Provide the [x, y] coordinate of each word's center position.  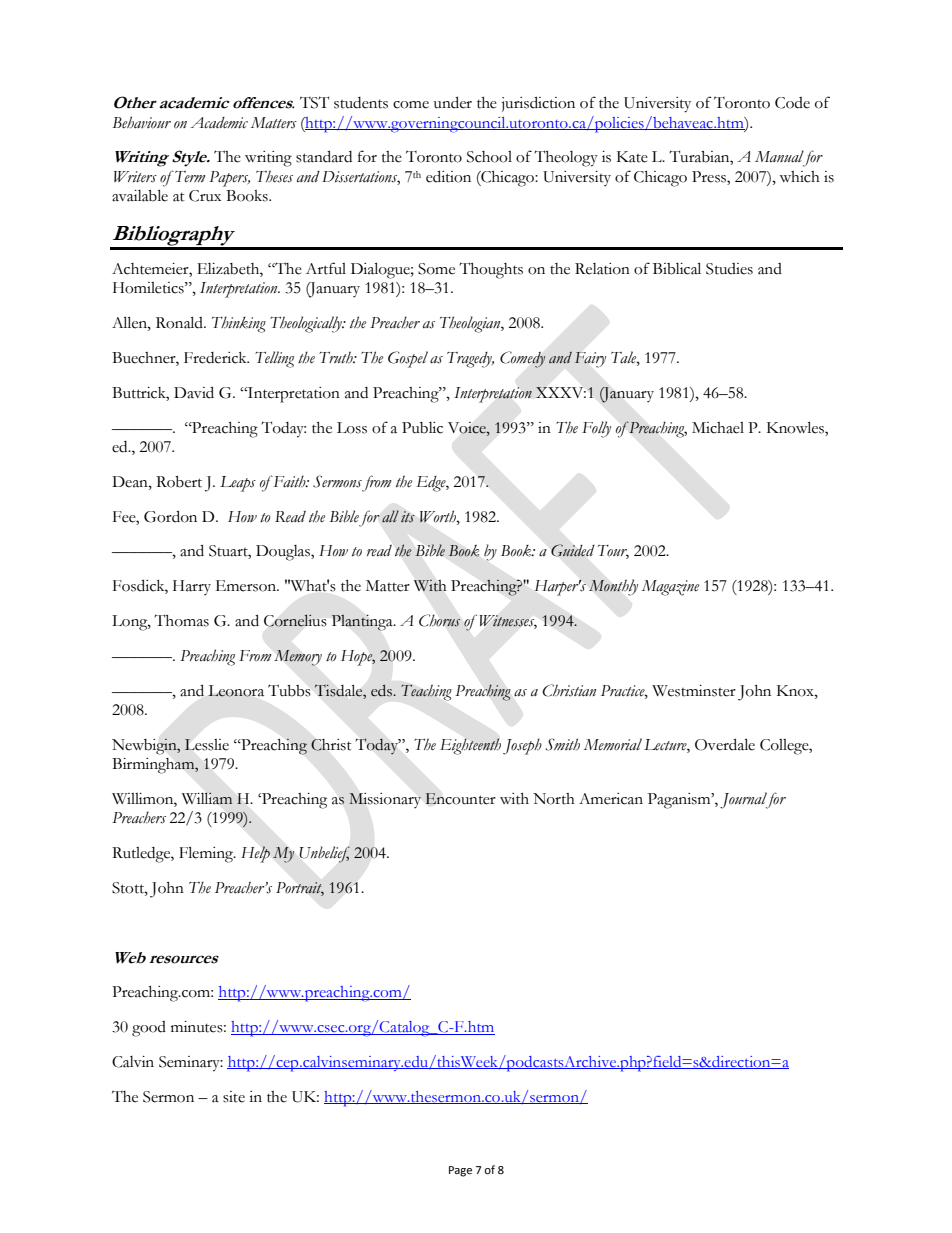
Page [460, 1171]
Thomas [181, 620]
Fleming [207, 854]
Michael [718, 428]
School [489, 157]
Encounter [460, 799]
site [234, 1097]
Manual [779, 156]
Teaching [426, 692]
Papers [229, 179]
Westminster [694, 691]
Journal [744, 800]
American [611, 799]
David [194, 392]
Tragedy [470, 360]
